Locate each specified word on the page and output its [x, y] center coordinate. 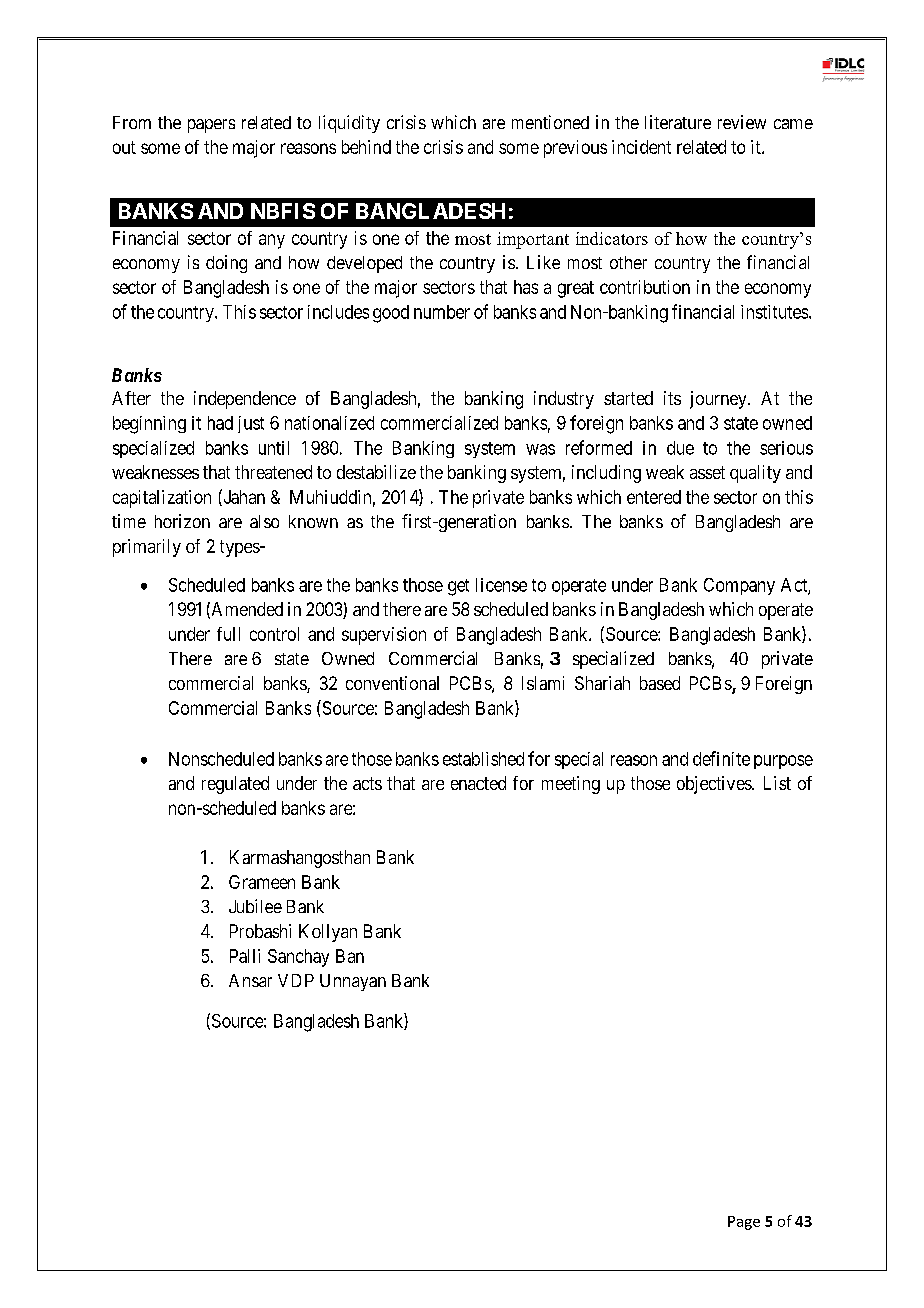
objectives [715, 785]
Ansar [250, 980]
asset [707, 472]
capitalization [162, 499]
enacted [478, 783]
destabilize [376, 472]
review [742, 122]
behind [366, 147]
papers [211, 126]
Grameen [262, 882]
